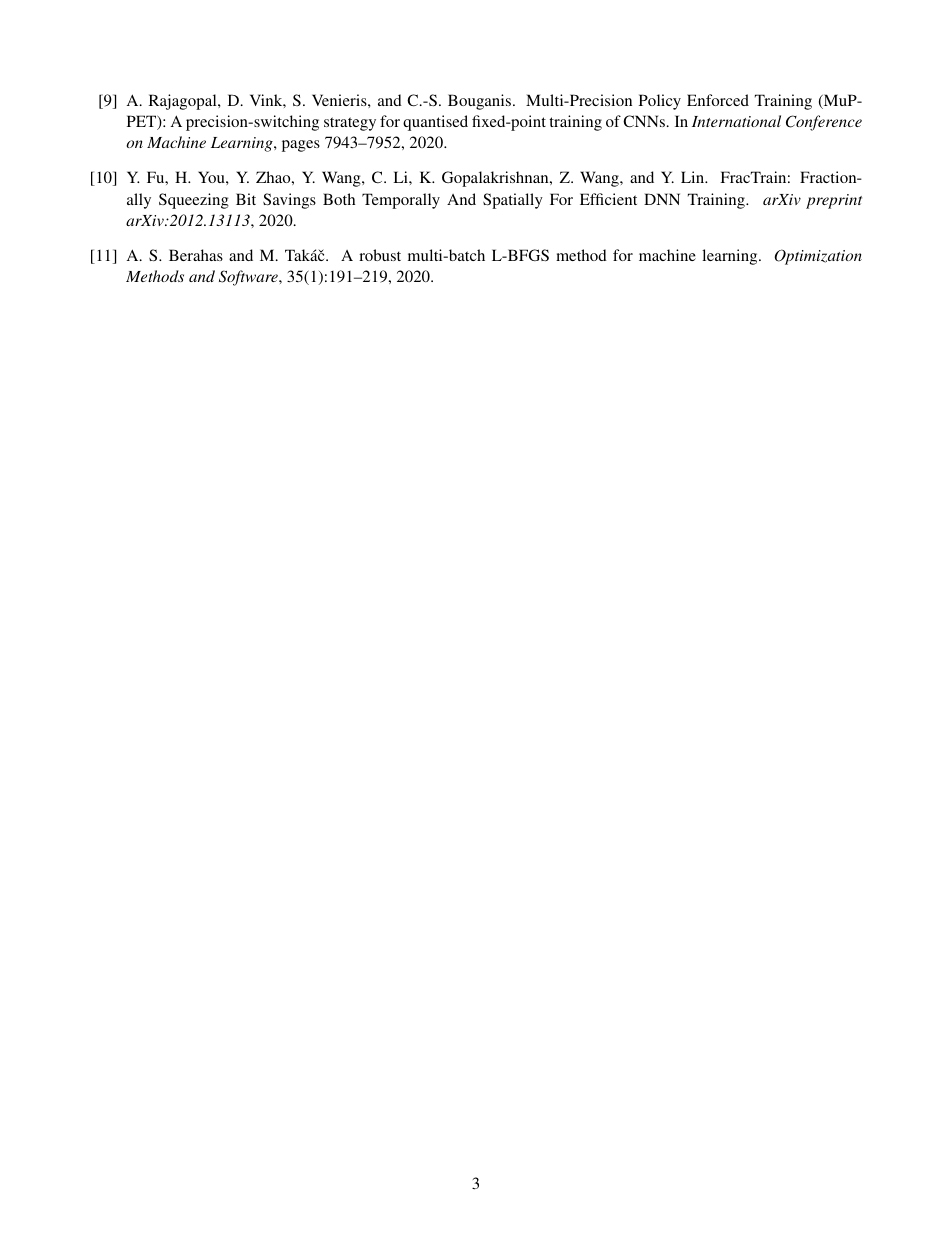 Image resolution: width=952 pixels, height=1233 pixels. Describe the element at coordinates (818, 257) in the screenshot. I see `Optimization` at that location.
